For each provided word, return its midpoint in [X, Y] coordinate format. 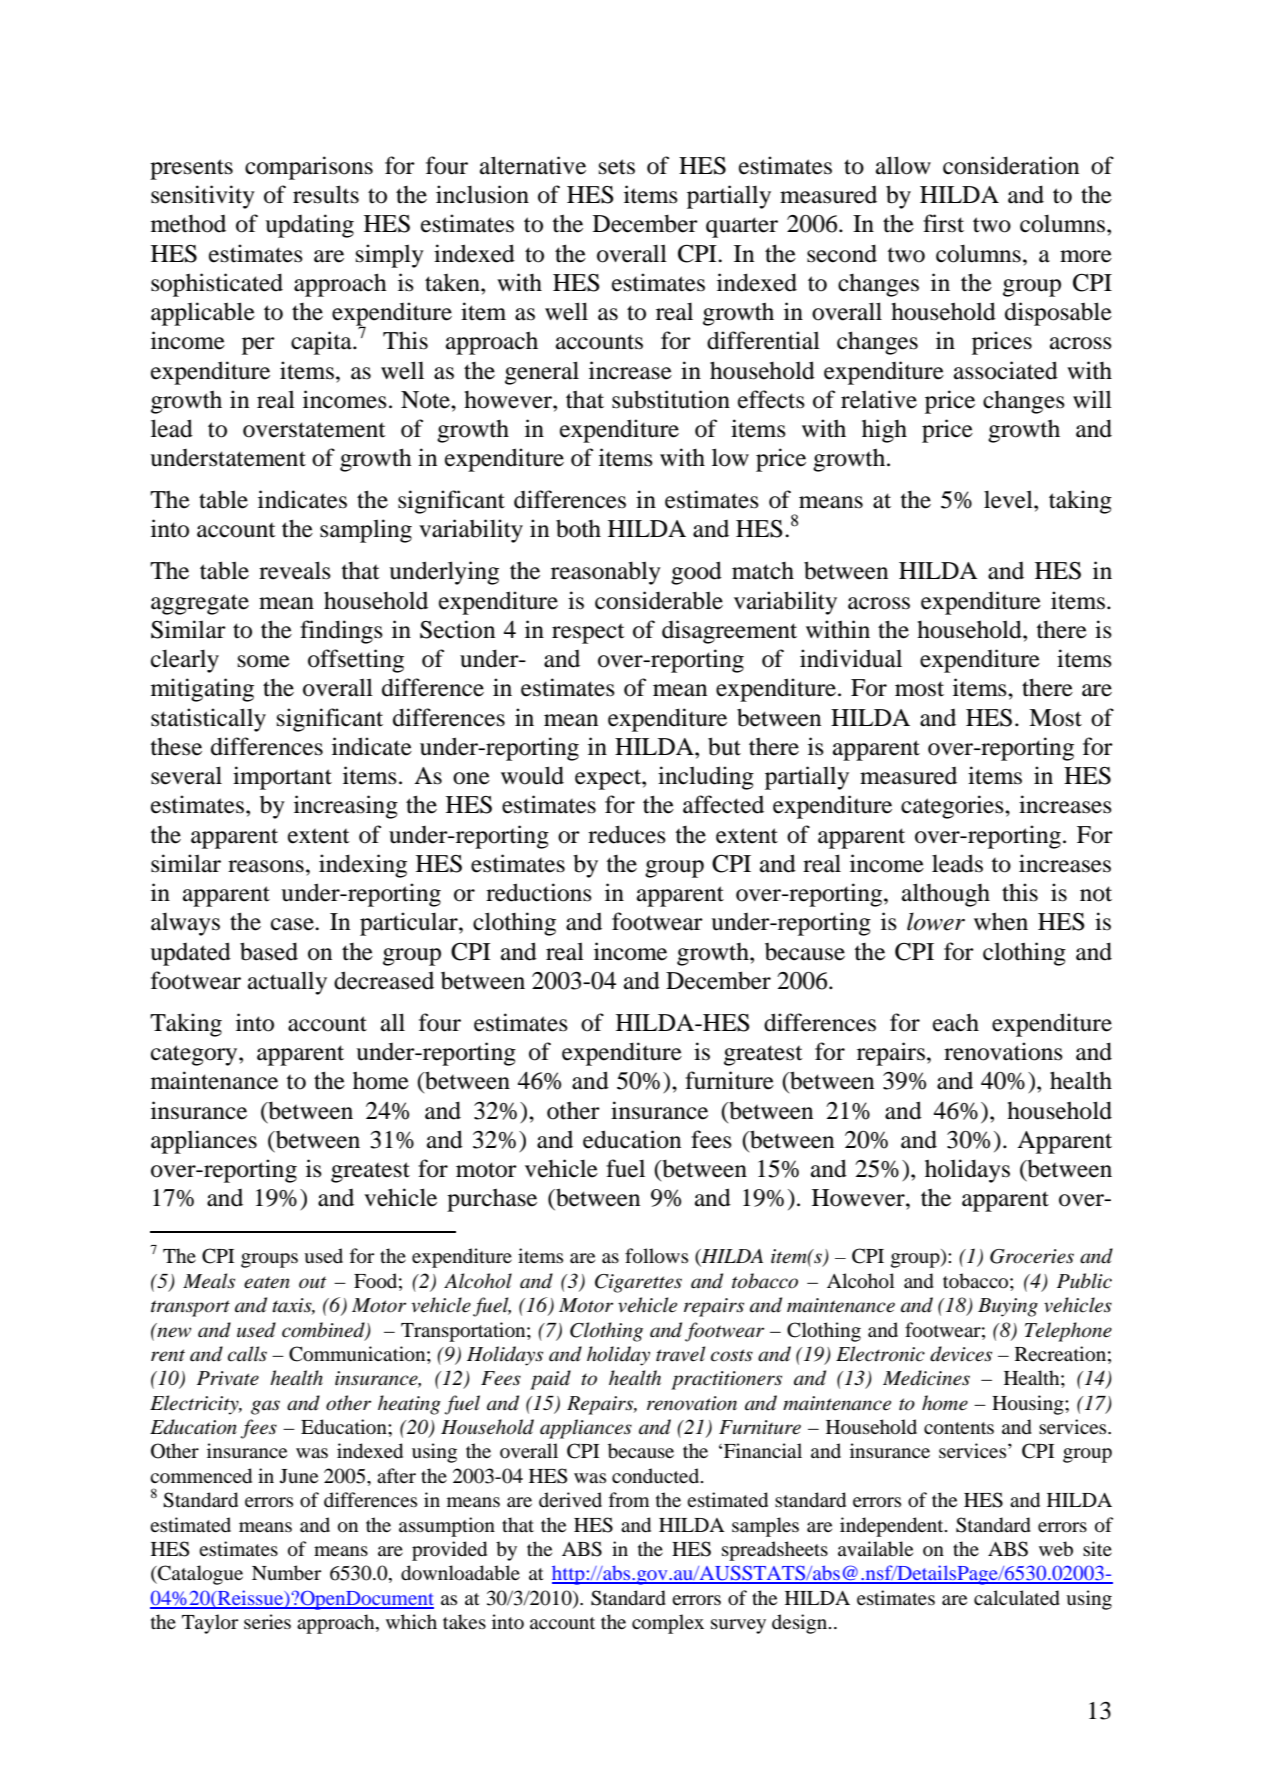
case [293, 924]
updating [309, 226]
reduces [627, 834]
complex [668, 1624]
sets [617, 167]
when [1001, 921]
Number [286, 1573]
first [943, 223]
